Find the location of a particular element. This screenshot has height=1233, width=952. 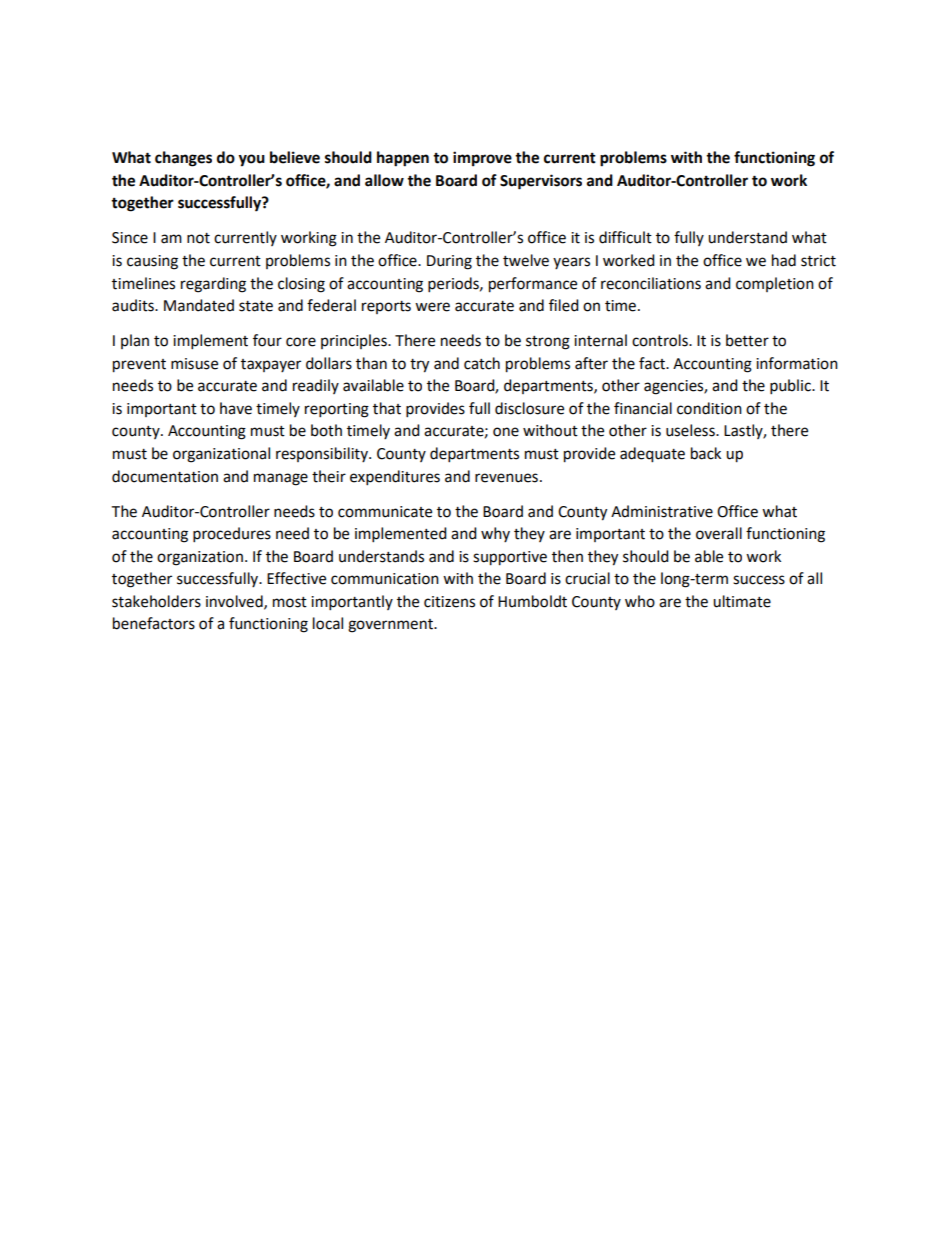

Supervisors is located at coordinates (541, 182).
